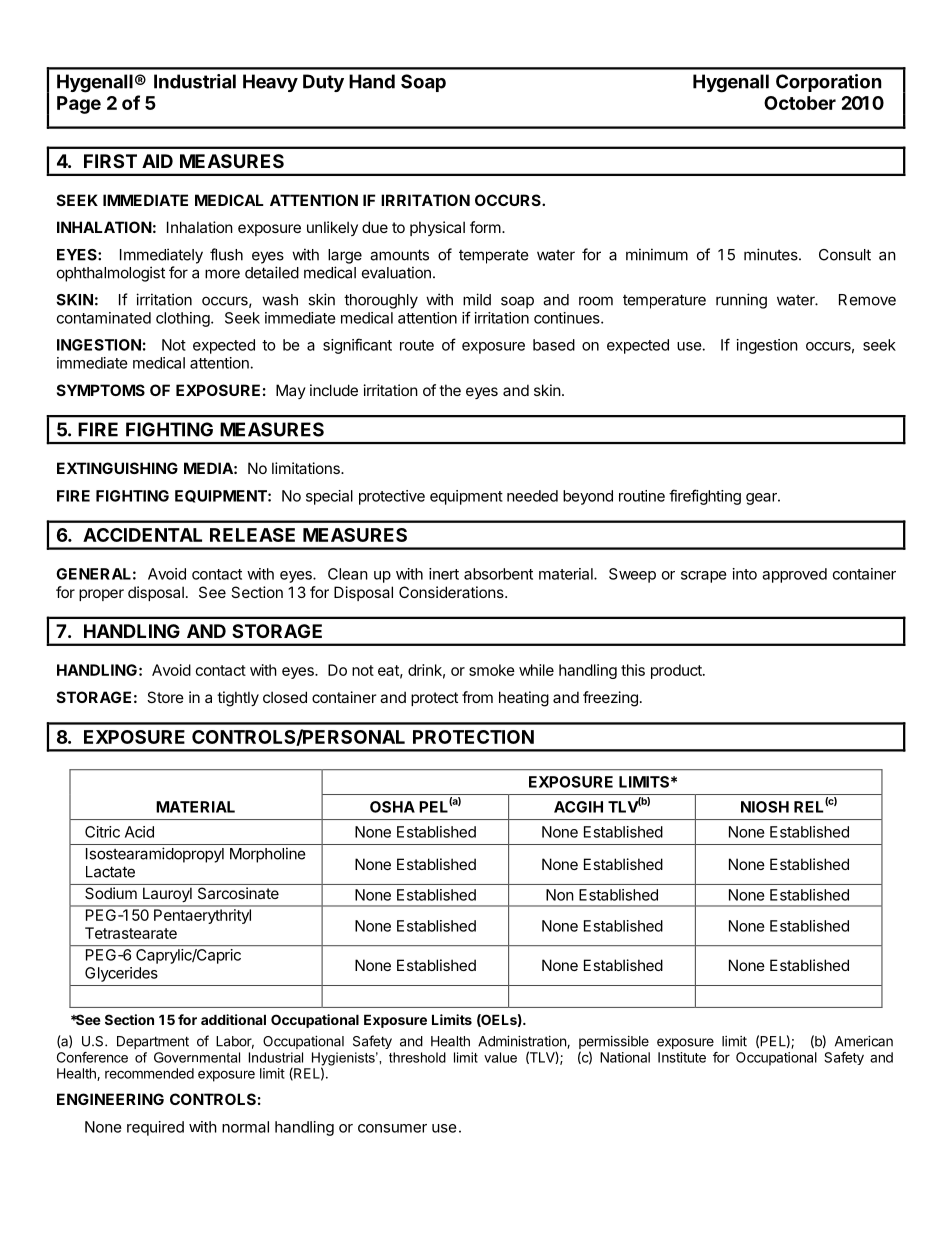 This page has height=1233, width=952. I want to click on Acid, so click(139, 832).
